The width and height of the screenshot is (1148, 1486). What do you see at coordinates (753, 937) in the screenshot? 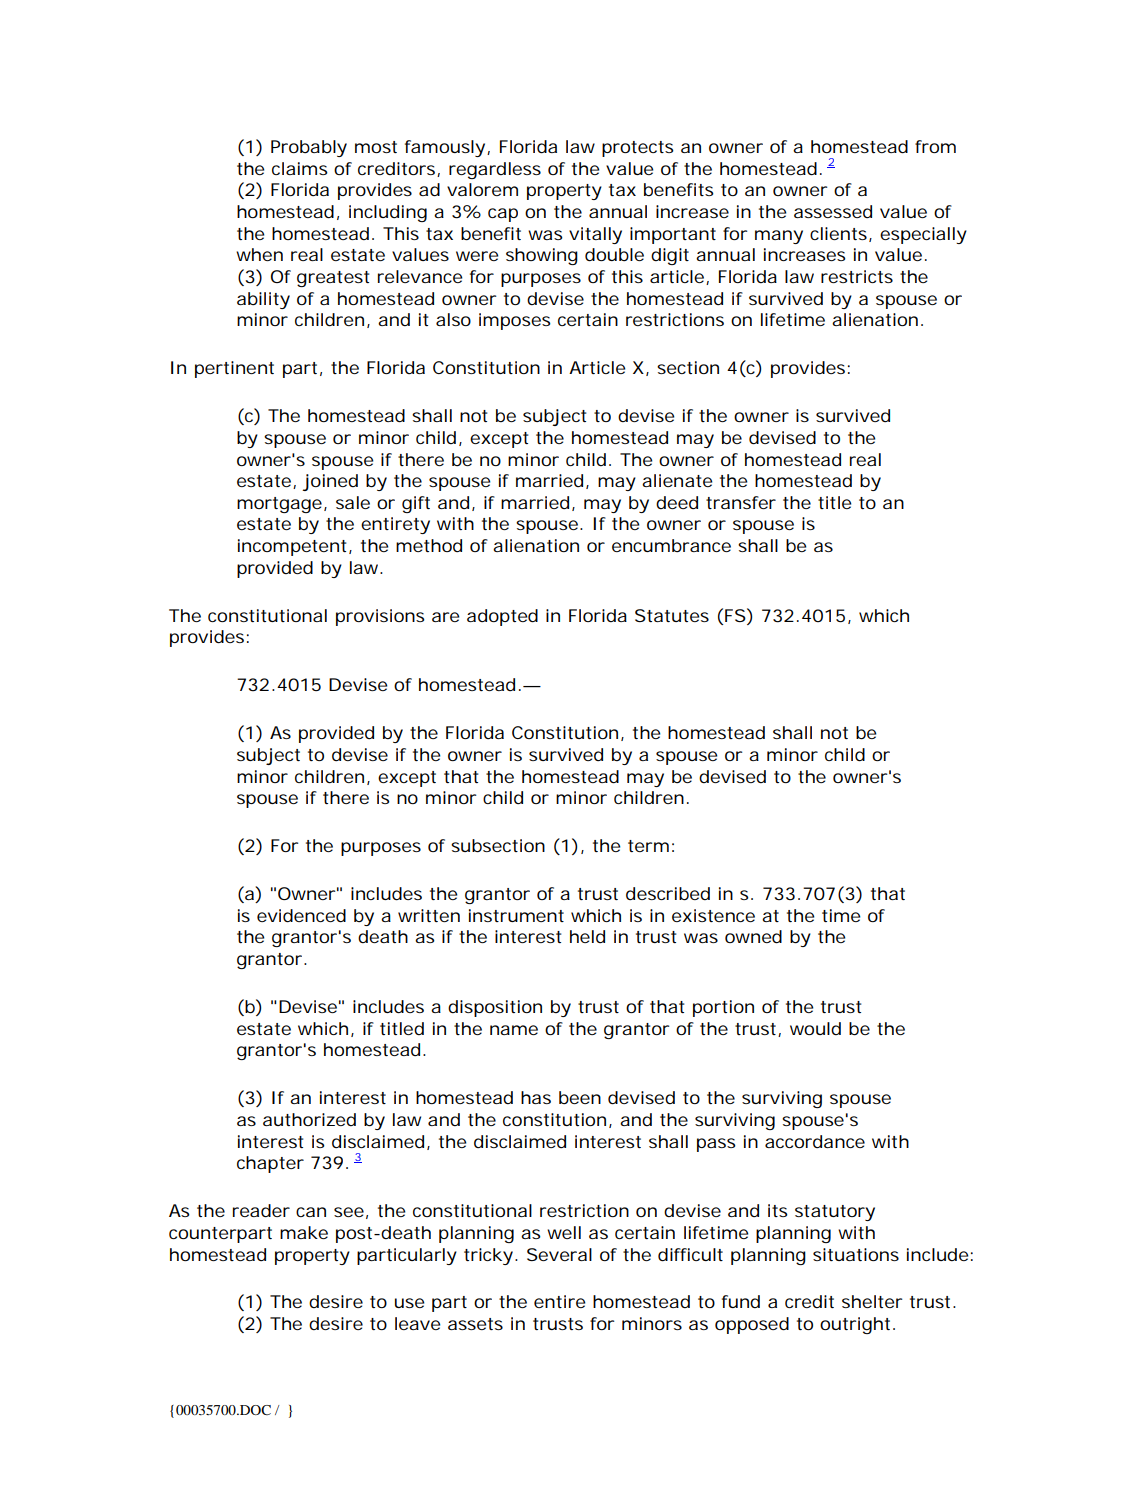
I see `owned` at bounding box center [753, 937].
